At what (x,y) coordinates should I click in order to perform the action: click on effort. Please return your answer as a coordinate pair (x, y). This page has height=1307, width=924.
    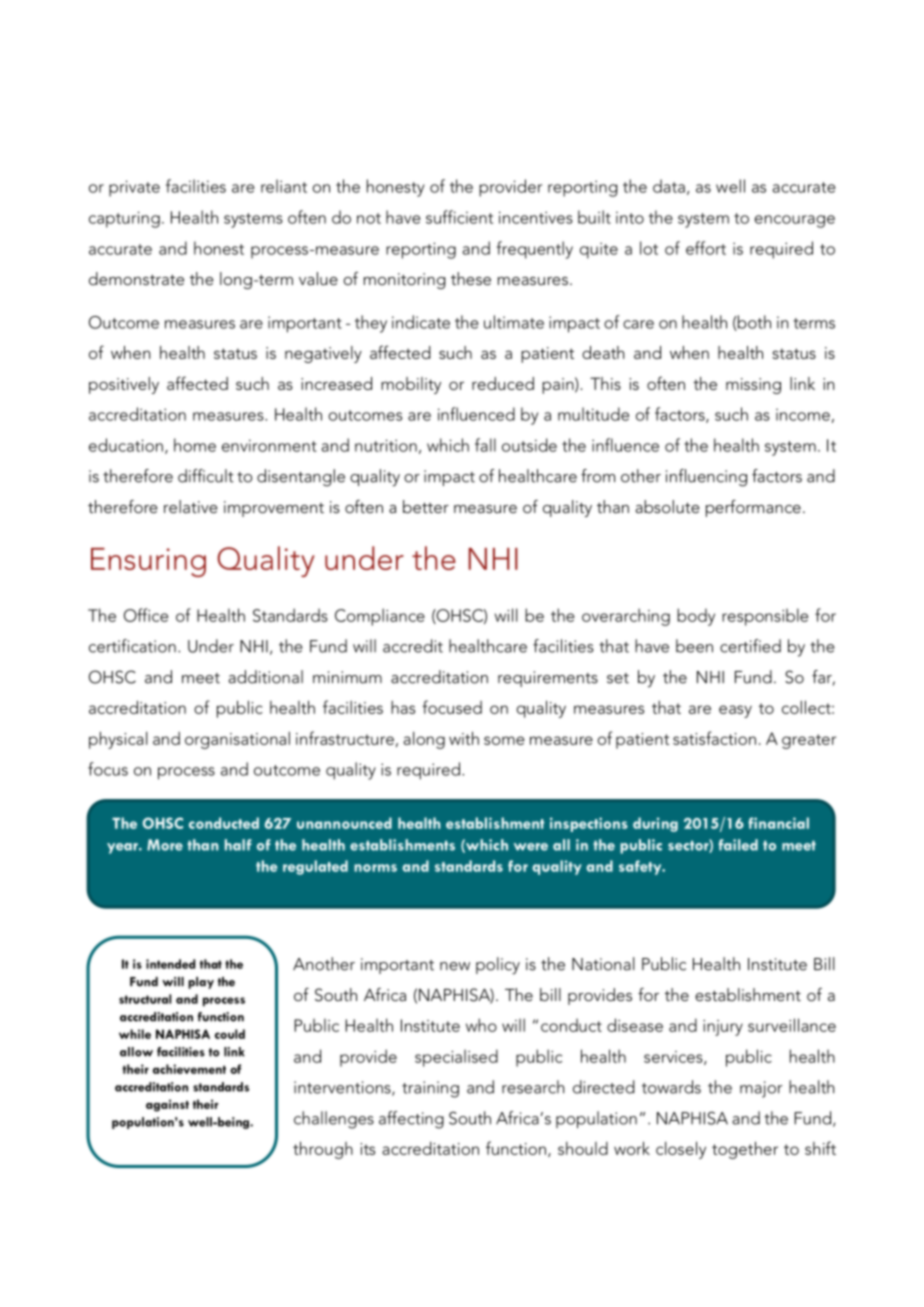
    Looking at the image, I should click on (706, 248).
